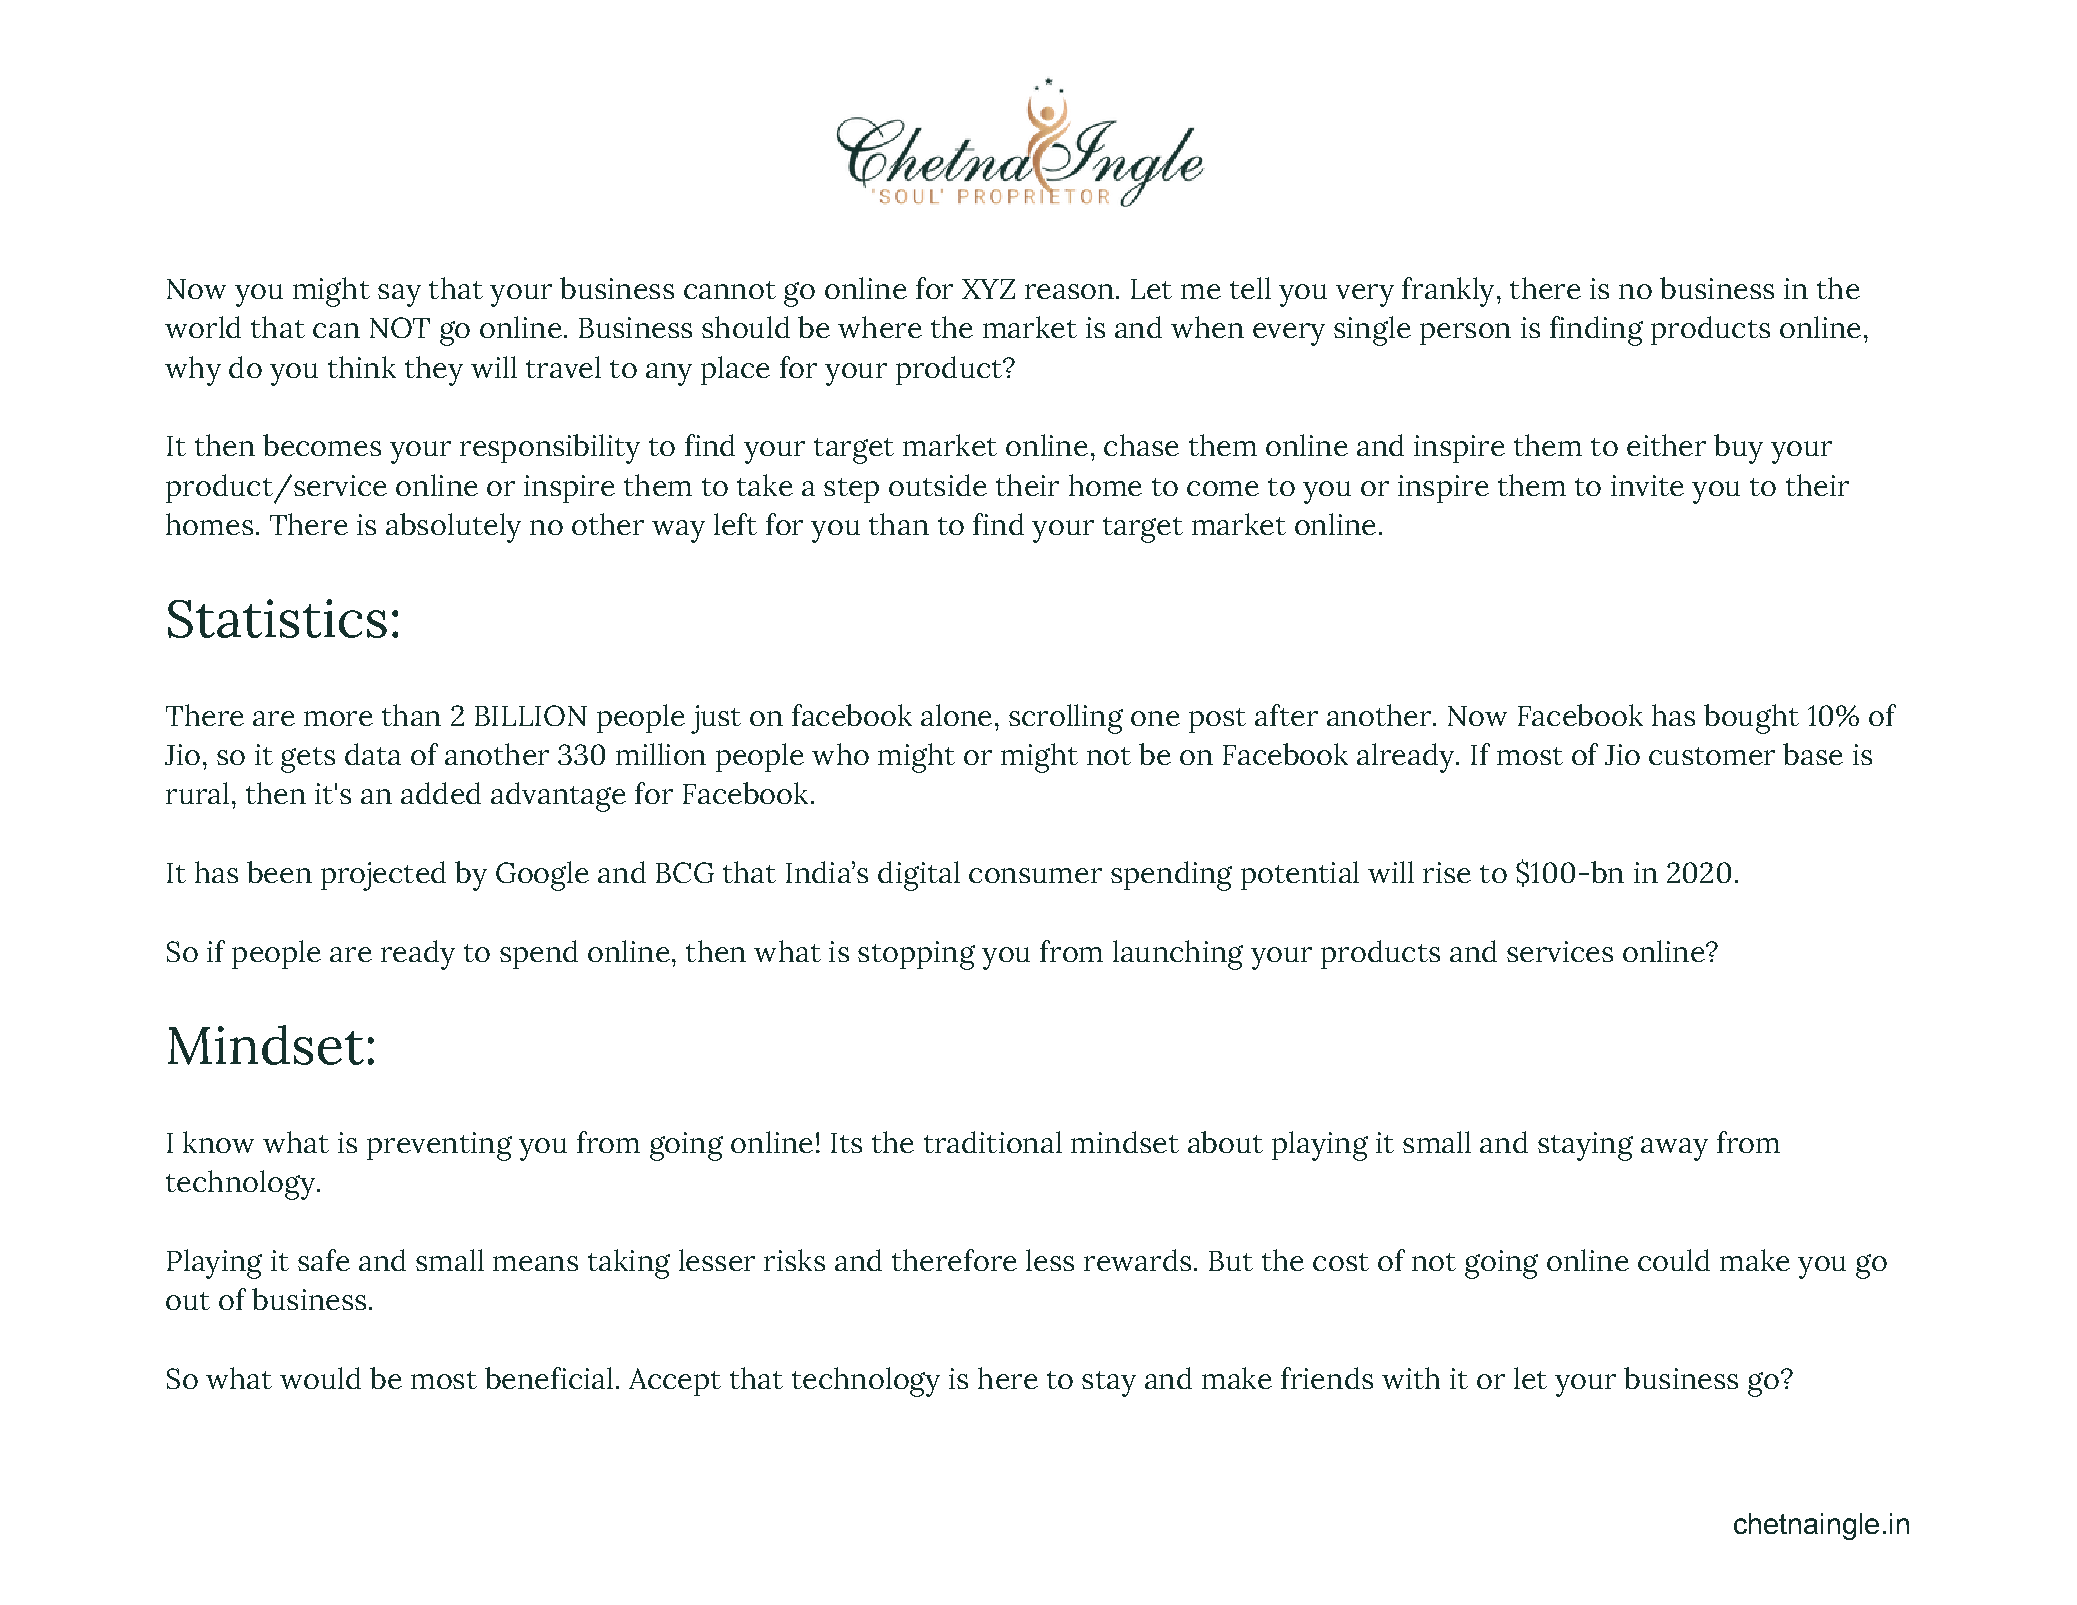  Describe the element at coordinates (453, 528) in the screenshot. I see `absolutely` at that location.
